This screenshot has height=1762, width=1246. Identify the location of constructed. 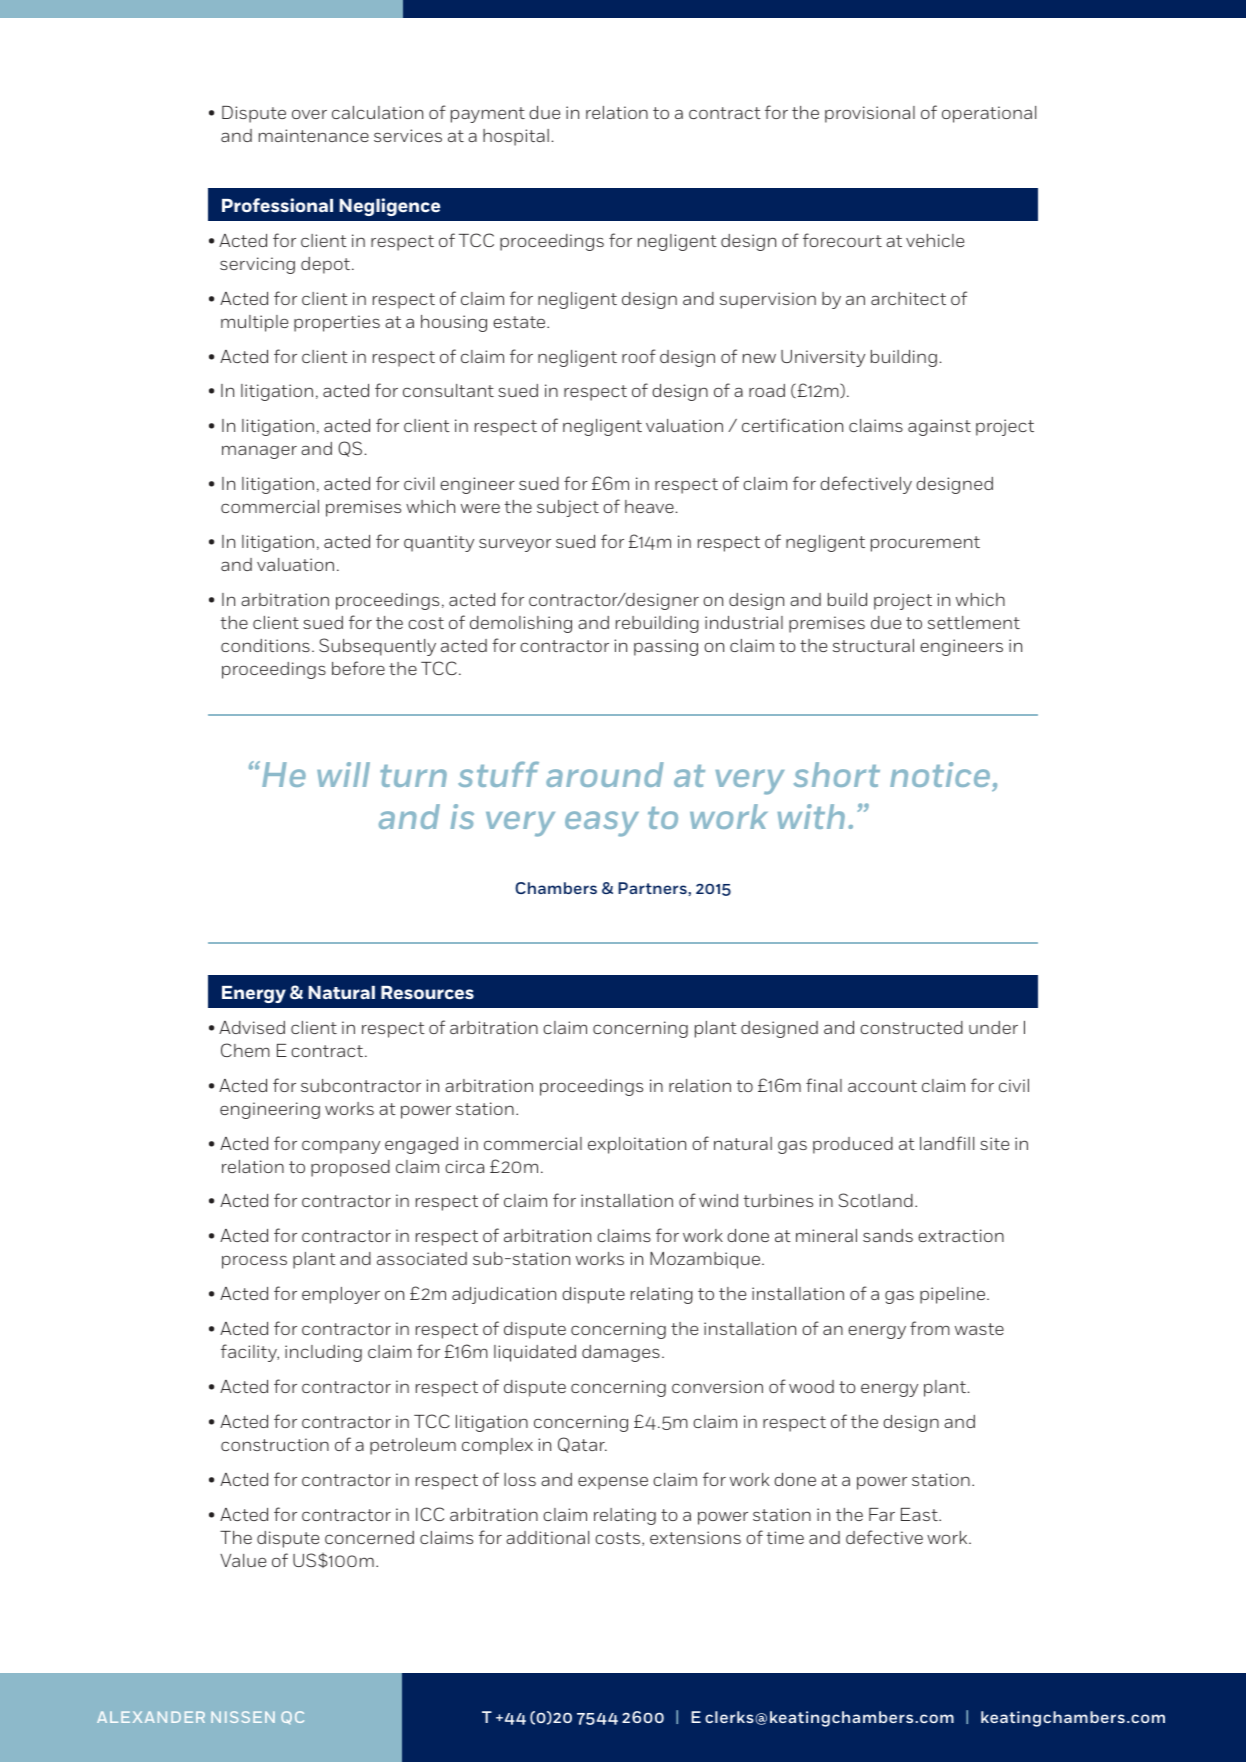
(911, 1027).
